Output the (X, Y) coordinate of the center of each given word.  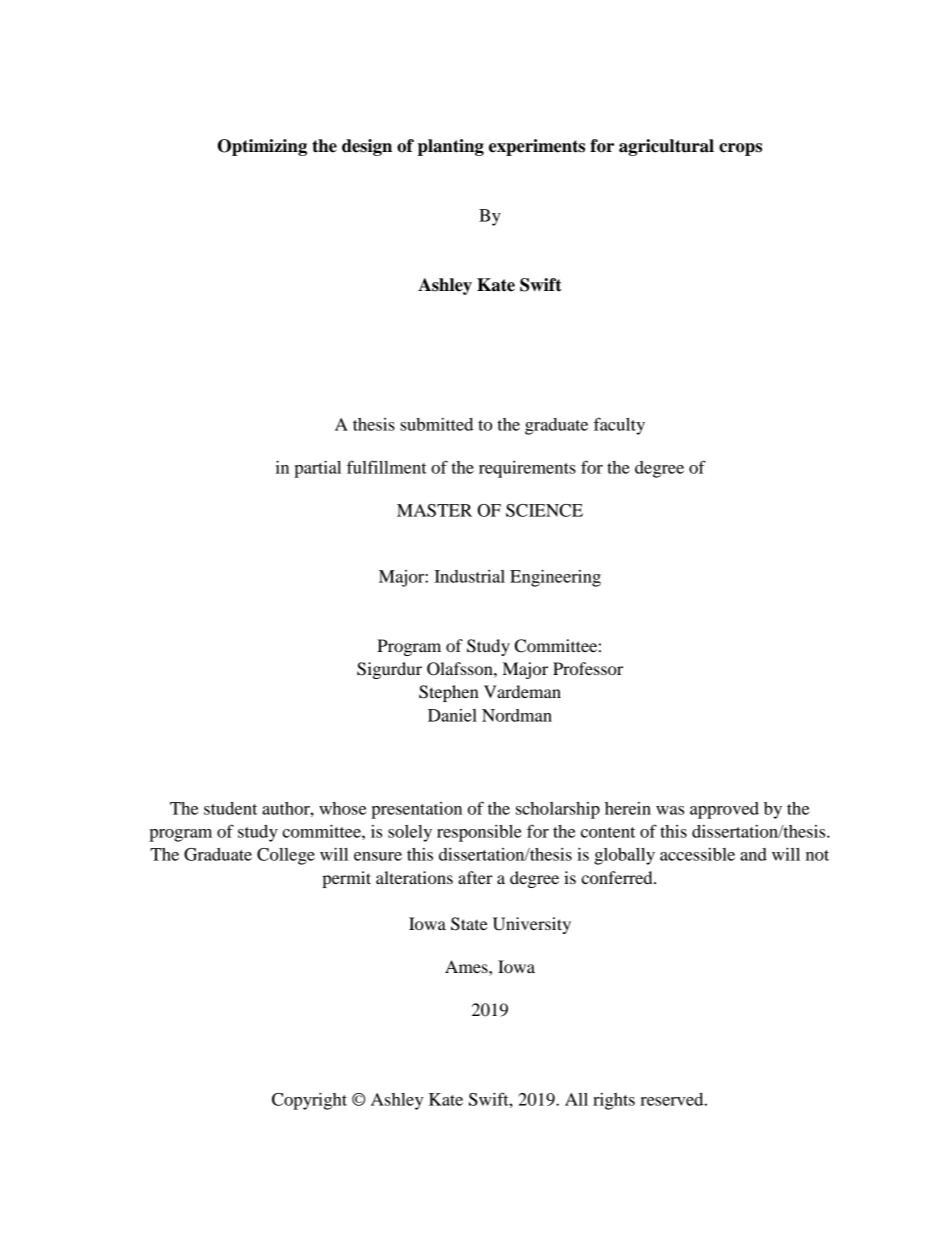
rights (614, 1101)
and (753, 854)
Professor (588, 668)
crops (740, 149)
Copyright (309, 1101)
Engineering (555, 578)
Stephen (449, 693)
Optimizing (262, 147)
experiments (537, 147)
